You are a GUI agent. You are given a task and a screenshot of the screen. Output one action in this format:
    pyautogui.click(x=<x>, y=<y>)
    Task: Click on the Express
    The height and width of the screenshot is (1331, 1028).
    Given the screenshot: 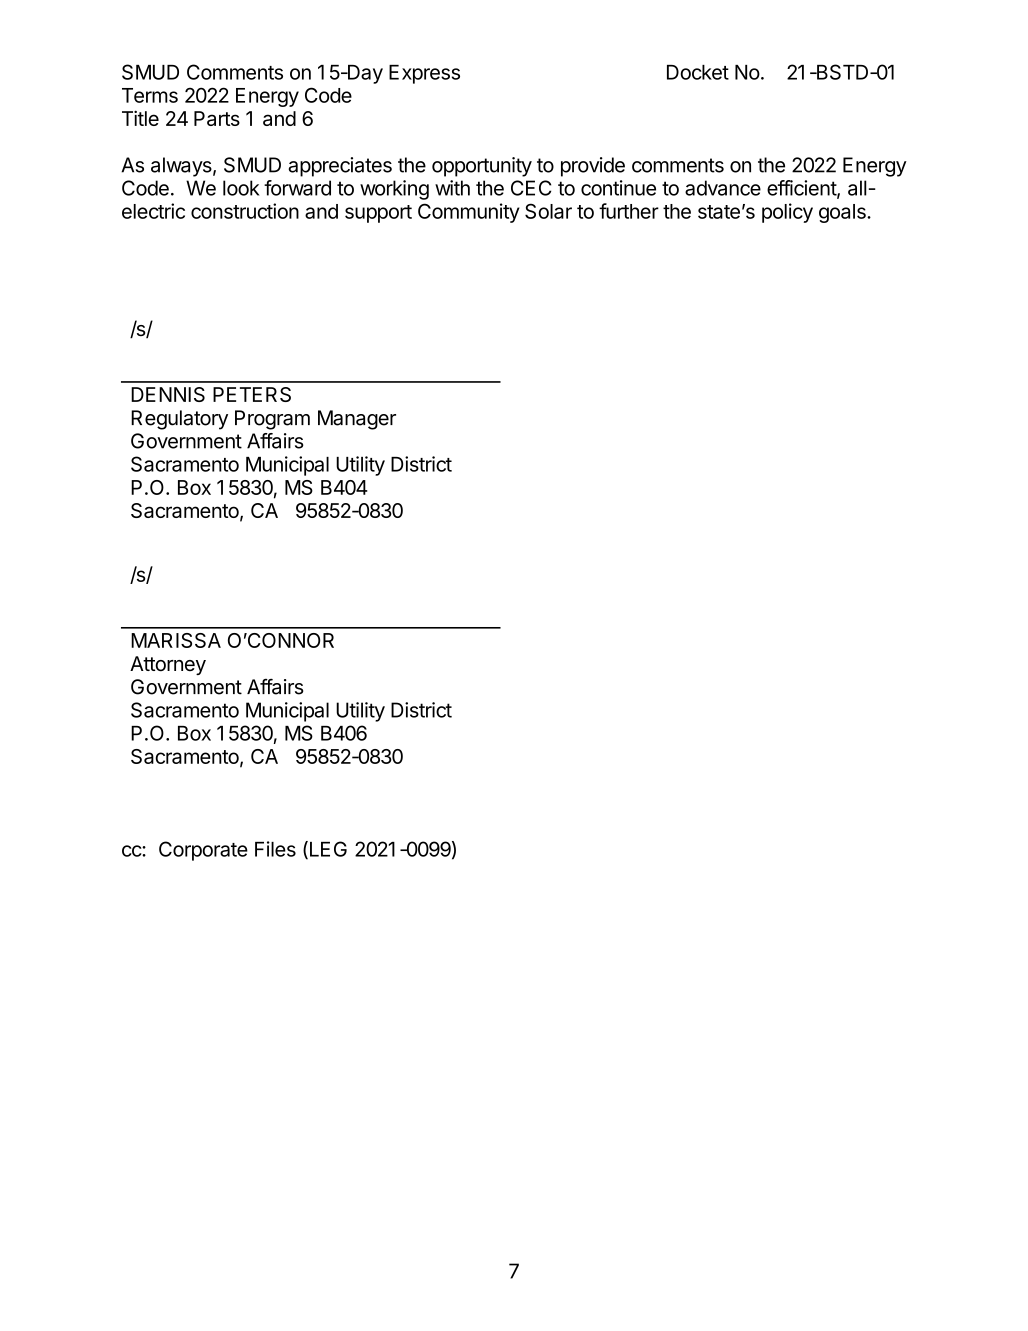 What is the action you would take?
    pyautogui.click(x=424, y=74)
